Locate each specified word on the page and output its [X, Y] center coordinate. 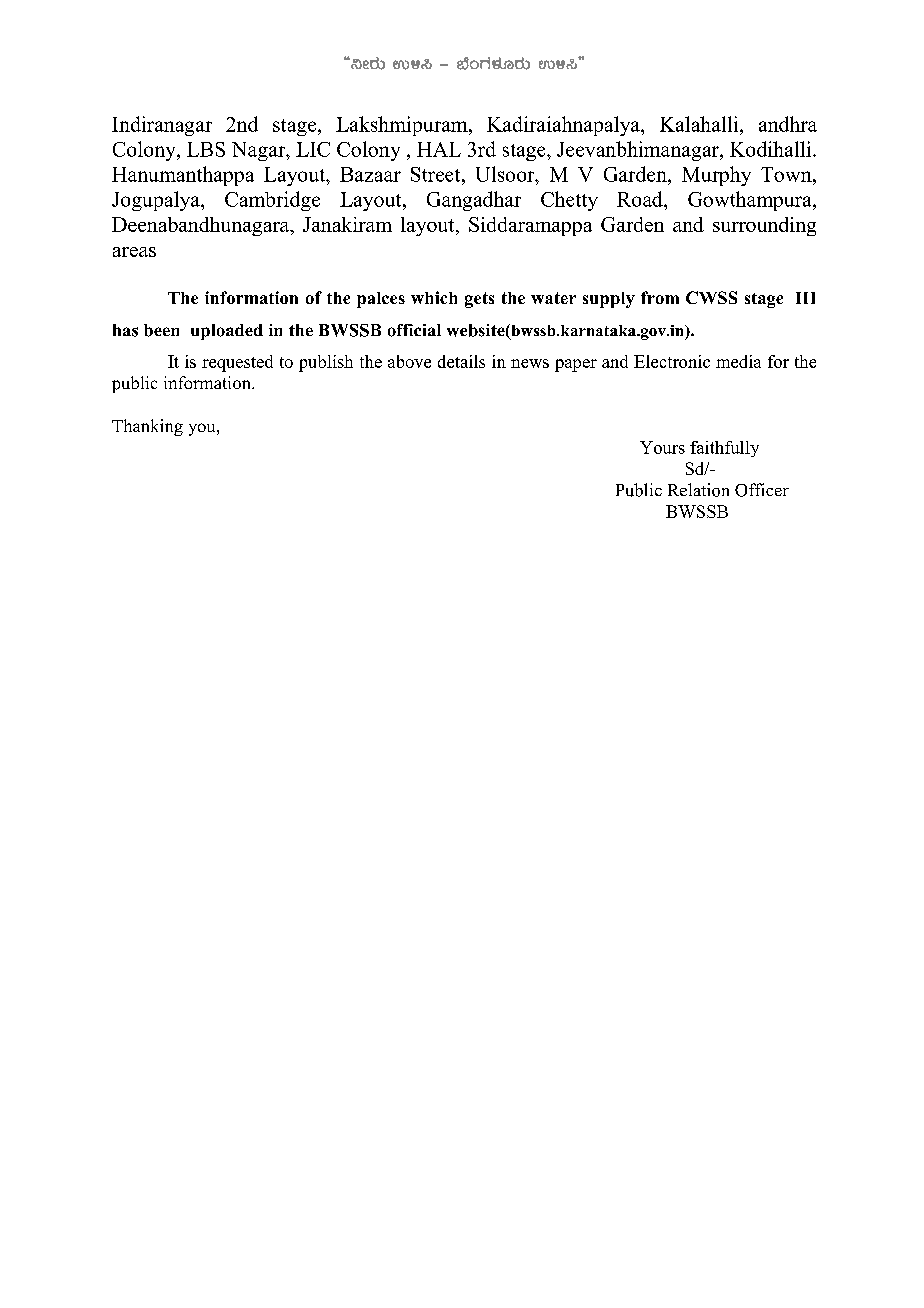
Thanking [147, 427]
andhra [788, 124]
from [660, 297]
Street [437, 174]
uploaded [227, 332]
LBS [206, 149]
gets [479, 300]
